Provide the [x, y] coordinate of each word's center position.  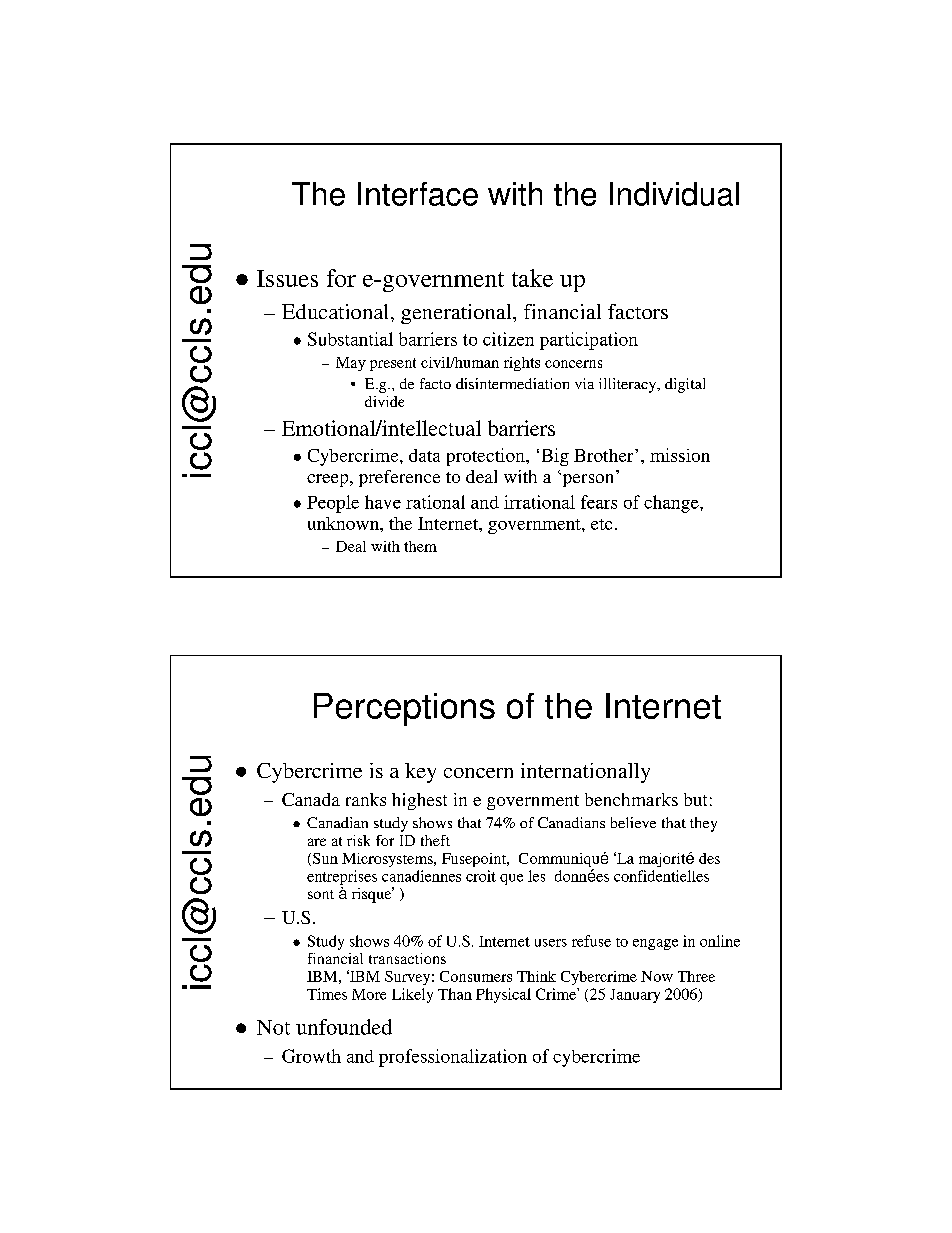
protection [487, 457]
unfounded [344, 1027]
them [420, 546]
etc [601, 524]
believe [633, 822]
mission [680, 455]
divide [384, 401]
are [317, 842]
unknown [344, 523]
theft [435, 840]
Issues [287, 278]
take [532, 278]
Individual [674, 194]
